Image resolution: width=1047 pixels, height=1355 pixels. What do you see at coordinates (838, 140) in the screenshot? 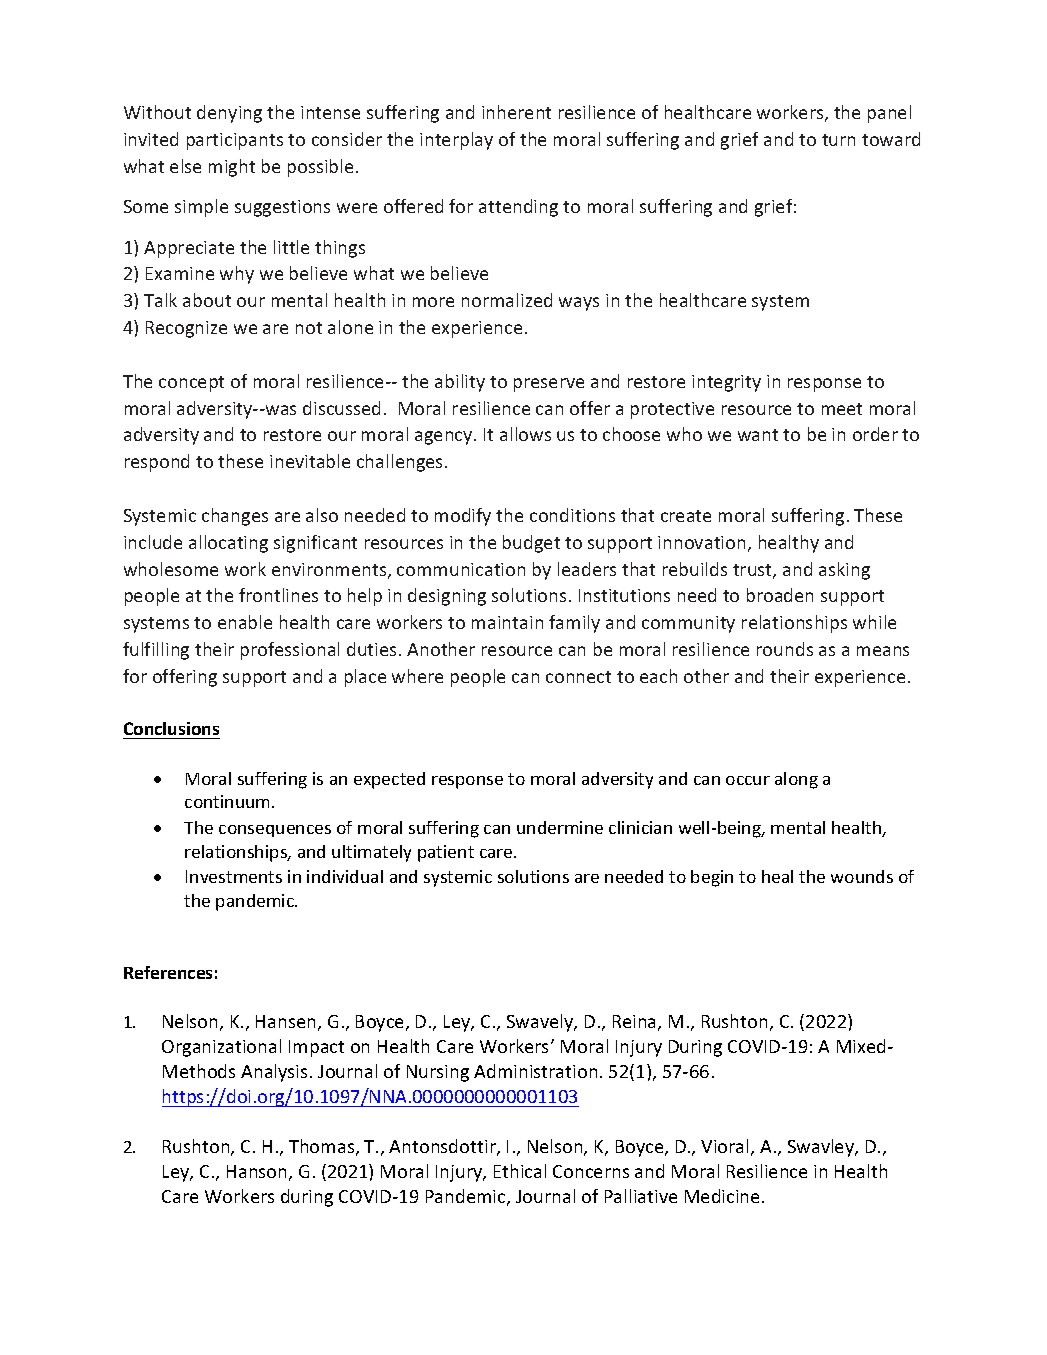
I see `turn` at bounding box center [838, 140].
